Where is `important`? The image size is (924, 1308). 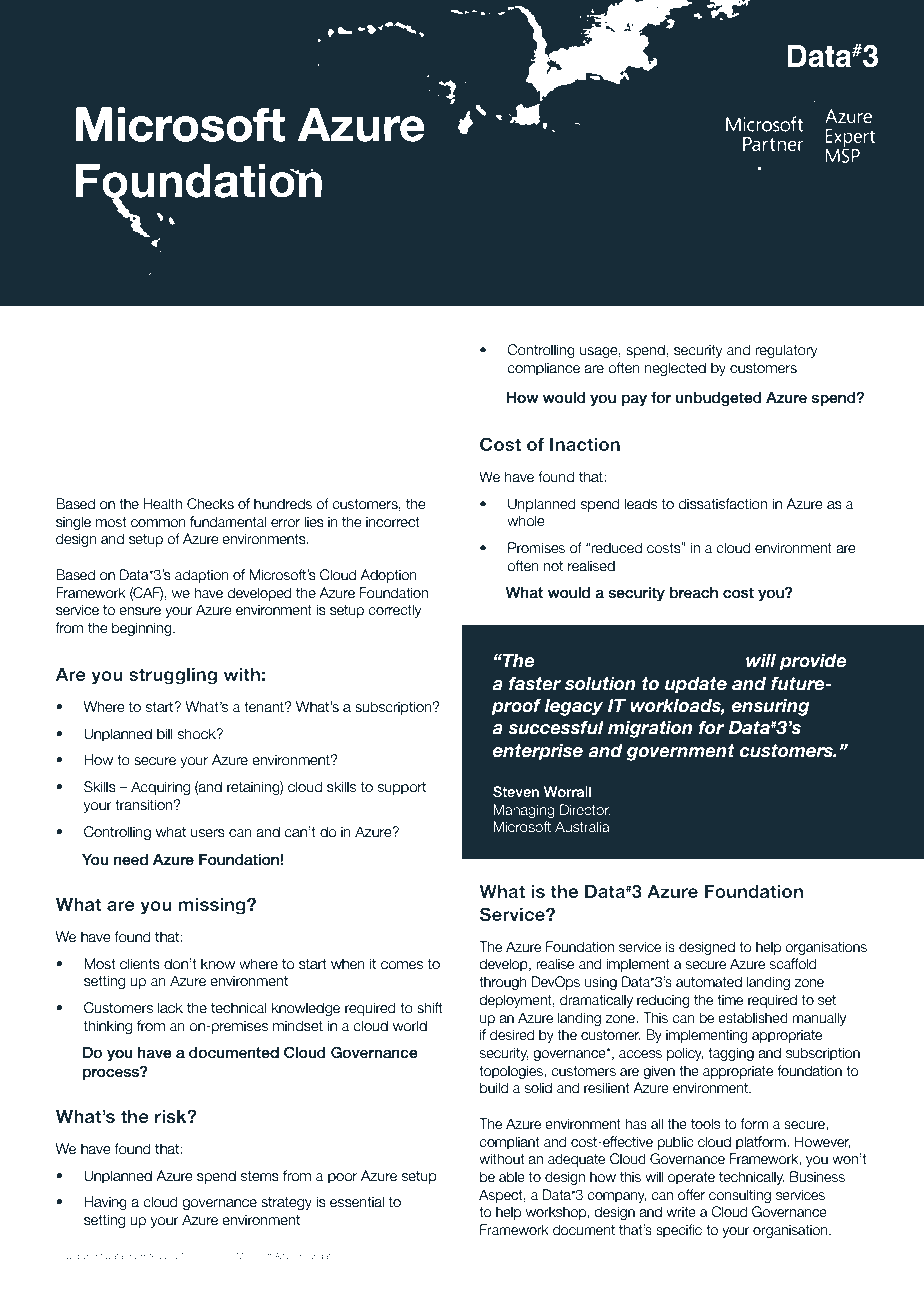 important is located at coordinates (191, 423).
